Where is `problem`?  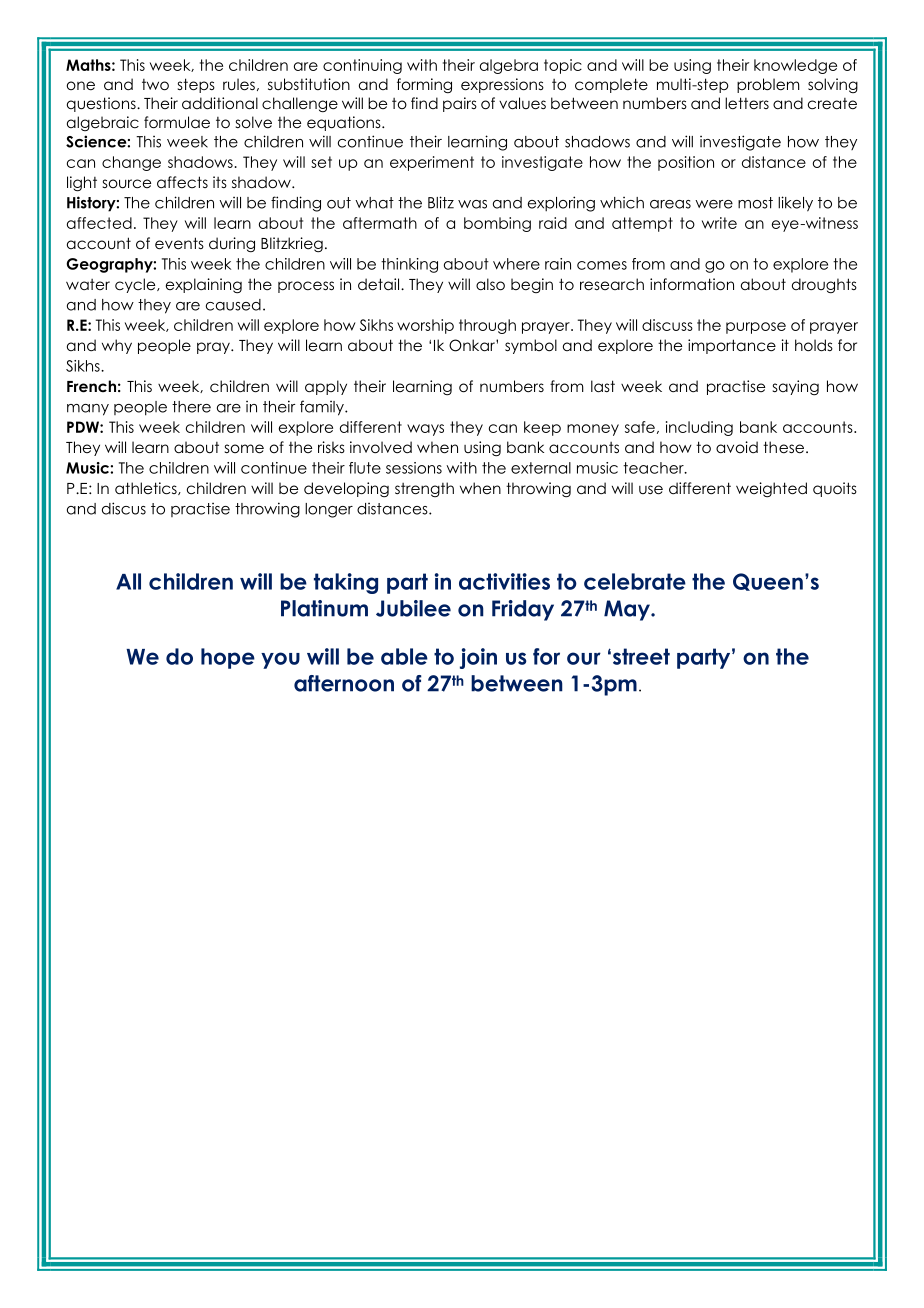
problem is located at coordinates (768, 85).
